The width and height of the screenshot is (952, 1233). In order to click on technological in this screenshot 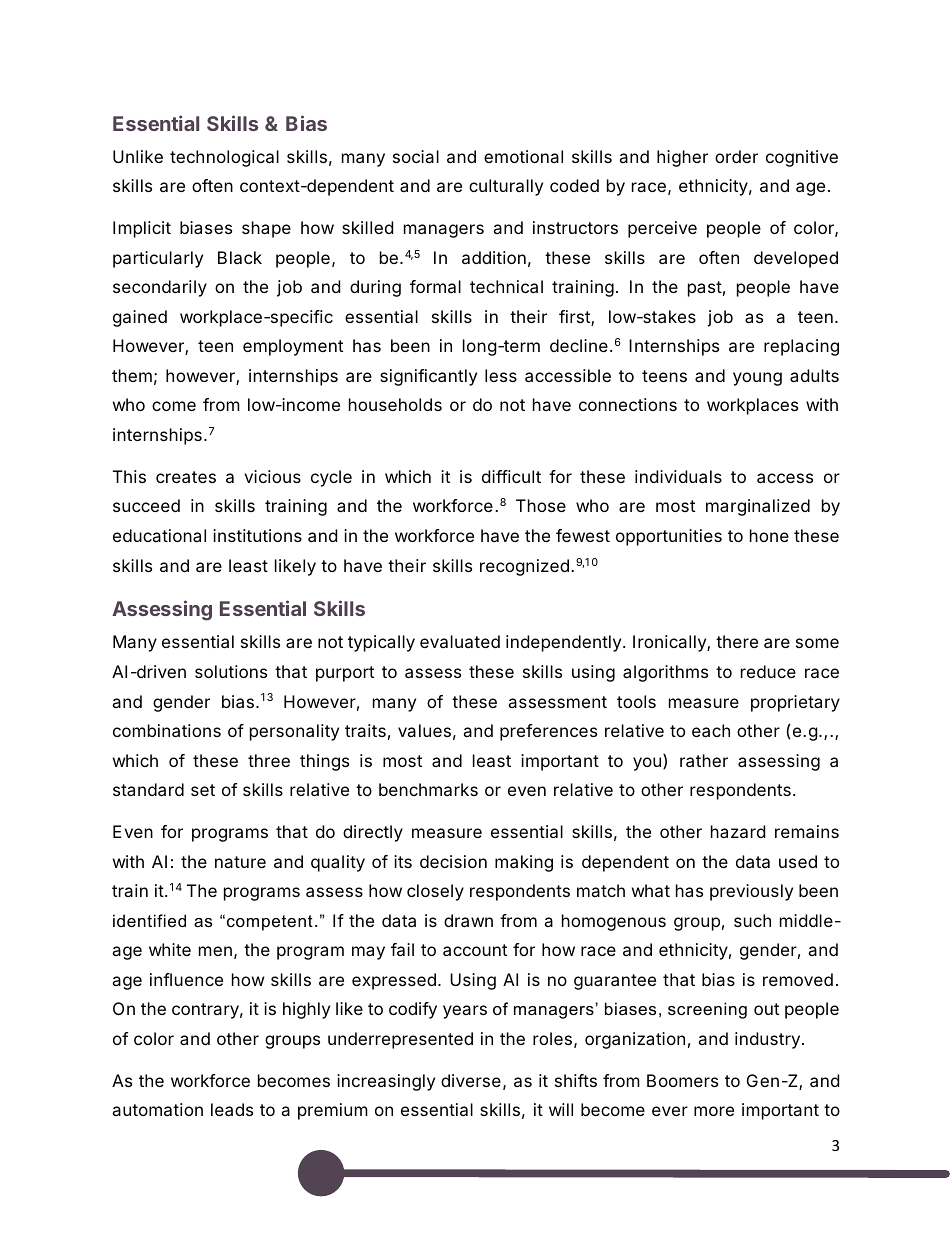, I will do `click(224, 158)`.
